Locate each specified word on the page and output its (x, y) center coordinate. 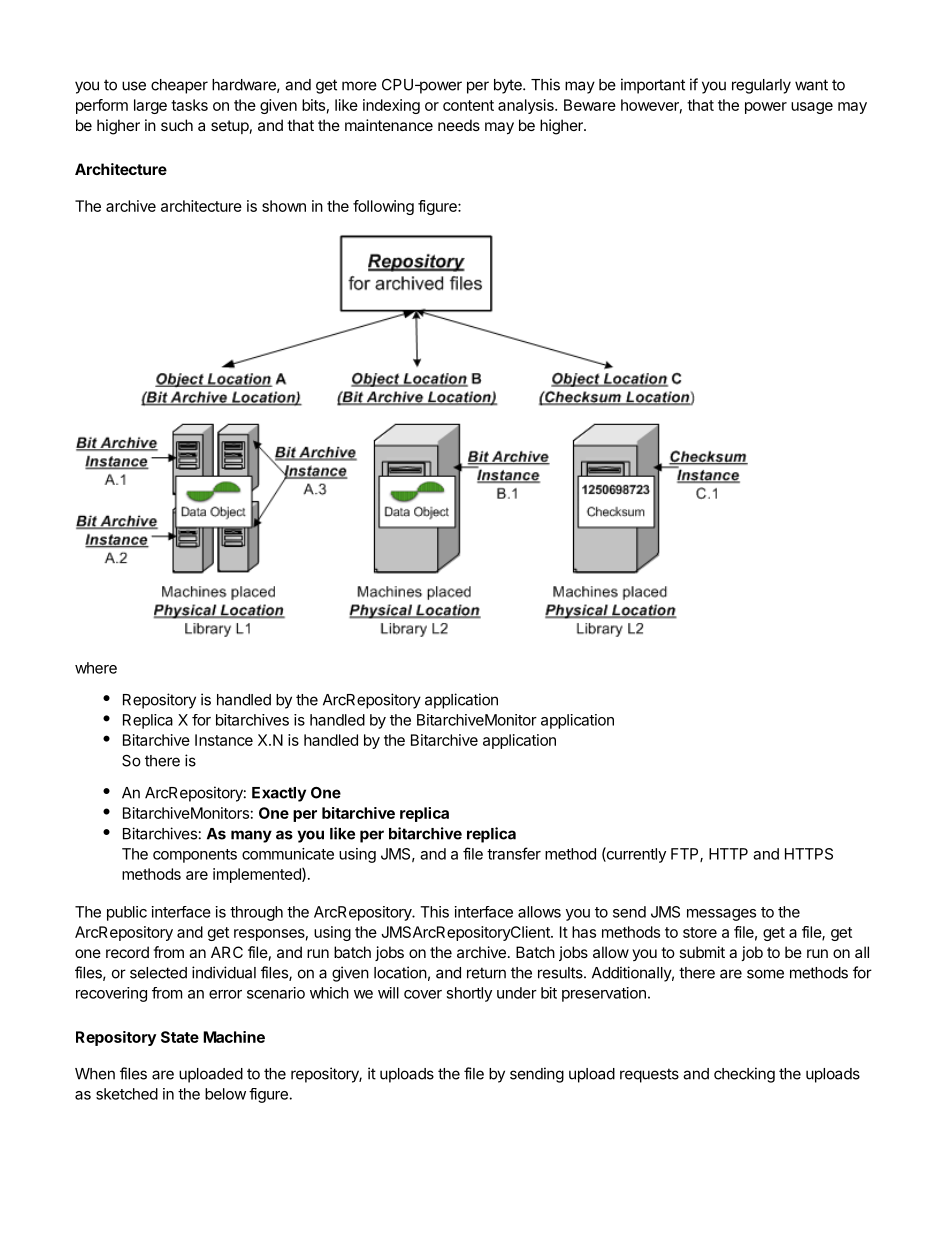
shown (284, 206)
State (180, 1037)
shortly (469, 994)
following (383, 207)
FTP (686, 855)
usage (812, 108)
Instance (224, 740)
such (177, 125)
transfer (514, 853)
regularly (761, 86)
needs (459, 125)
